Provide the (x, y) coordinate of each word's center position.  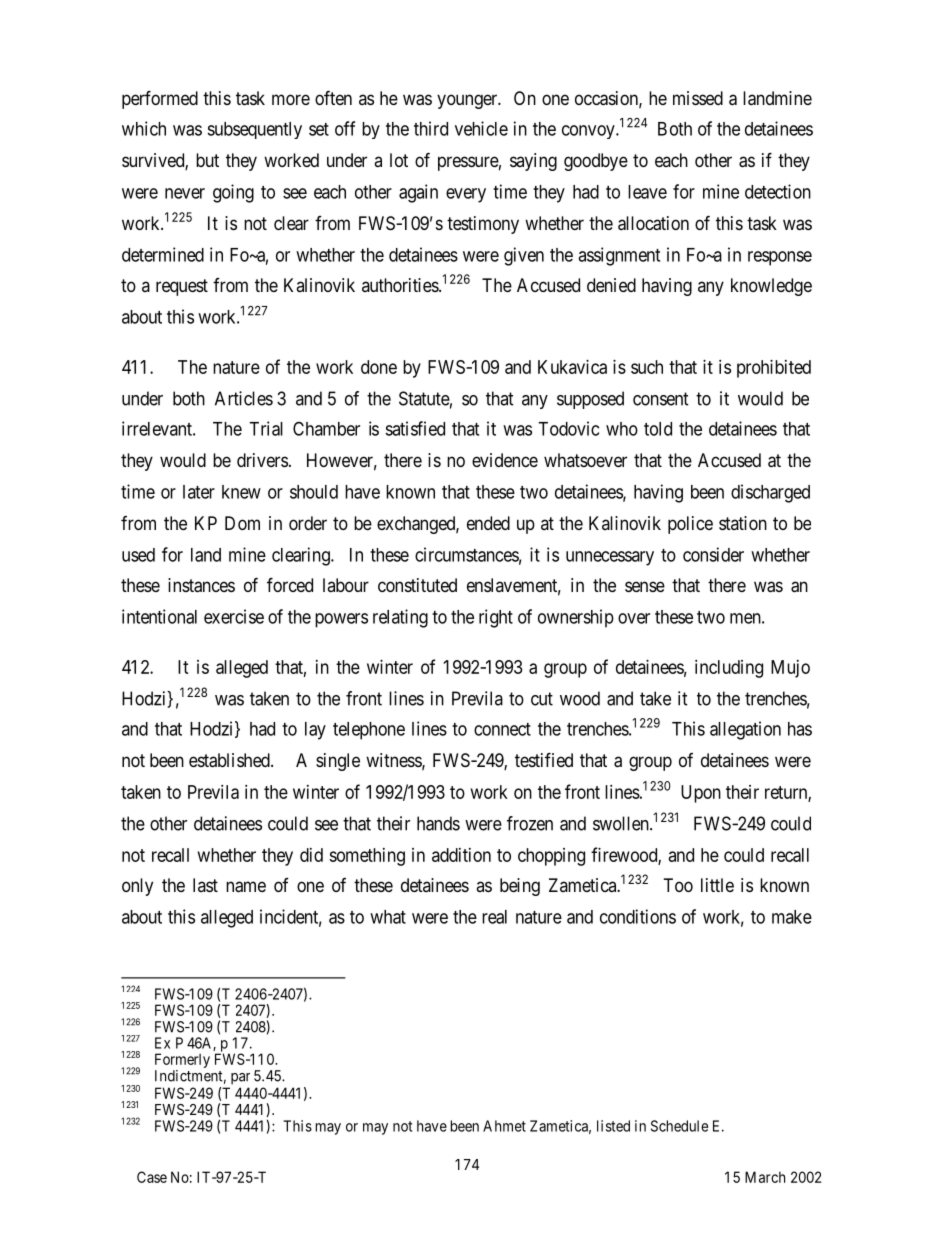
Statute (425, 399)
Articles (244, 398)
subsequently (254, 130)
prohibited (774, 369)
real (494, 917)
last (205, 885)
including (729, 669)
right (496, 618)
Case (152, 1177)
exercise (234, 616)
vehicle (481, 128)
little (717, 885)
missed (698, 98)
